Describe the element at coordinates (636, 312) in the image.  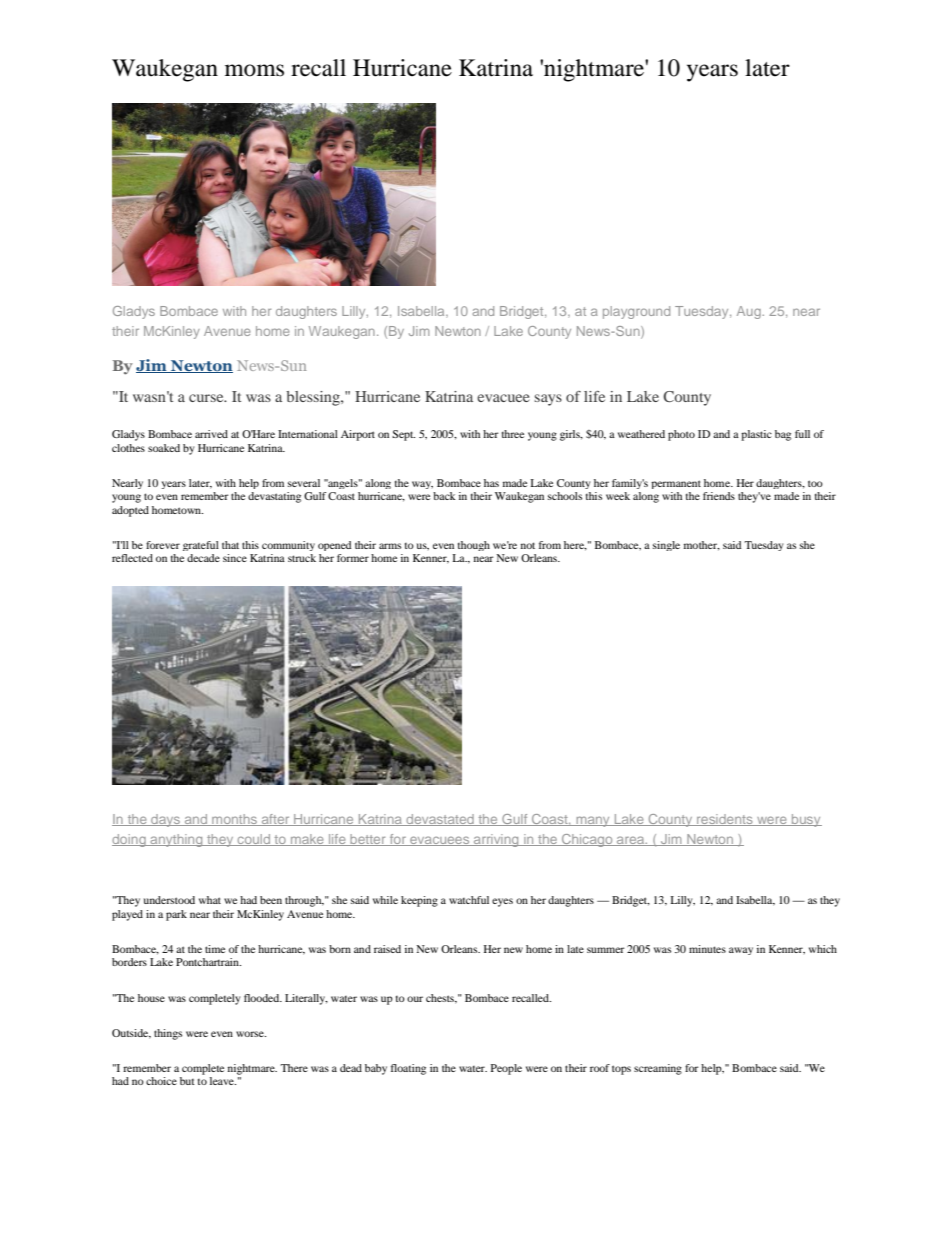
I see `playground` at that location.
